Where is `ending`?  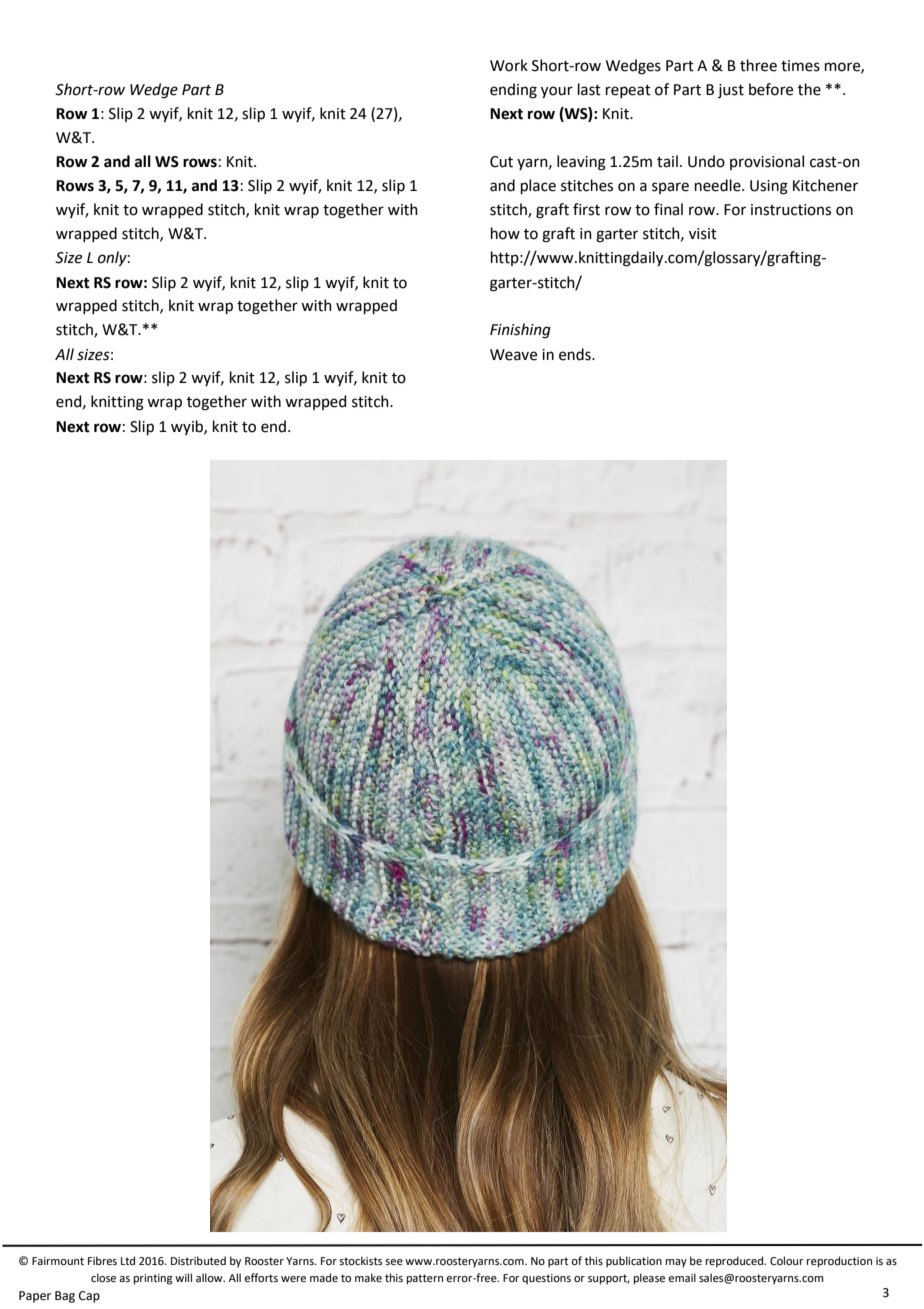
ending is located at coordinates (513, 91).
